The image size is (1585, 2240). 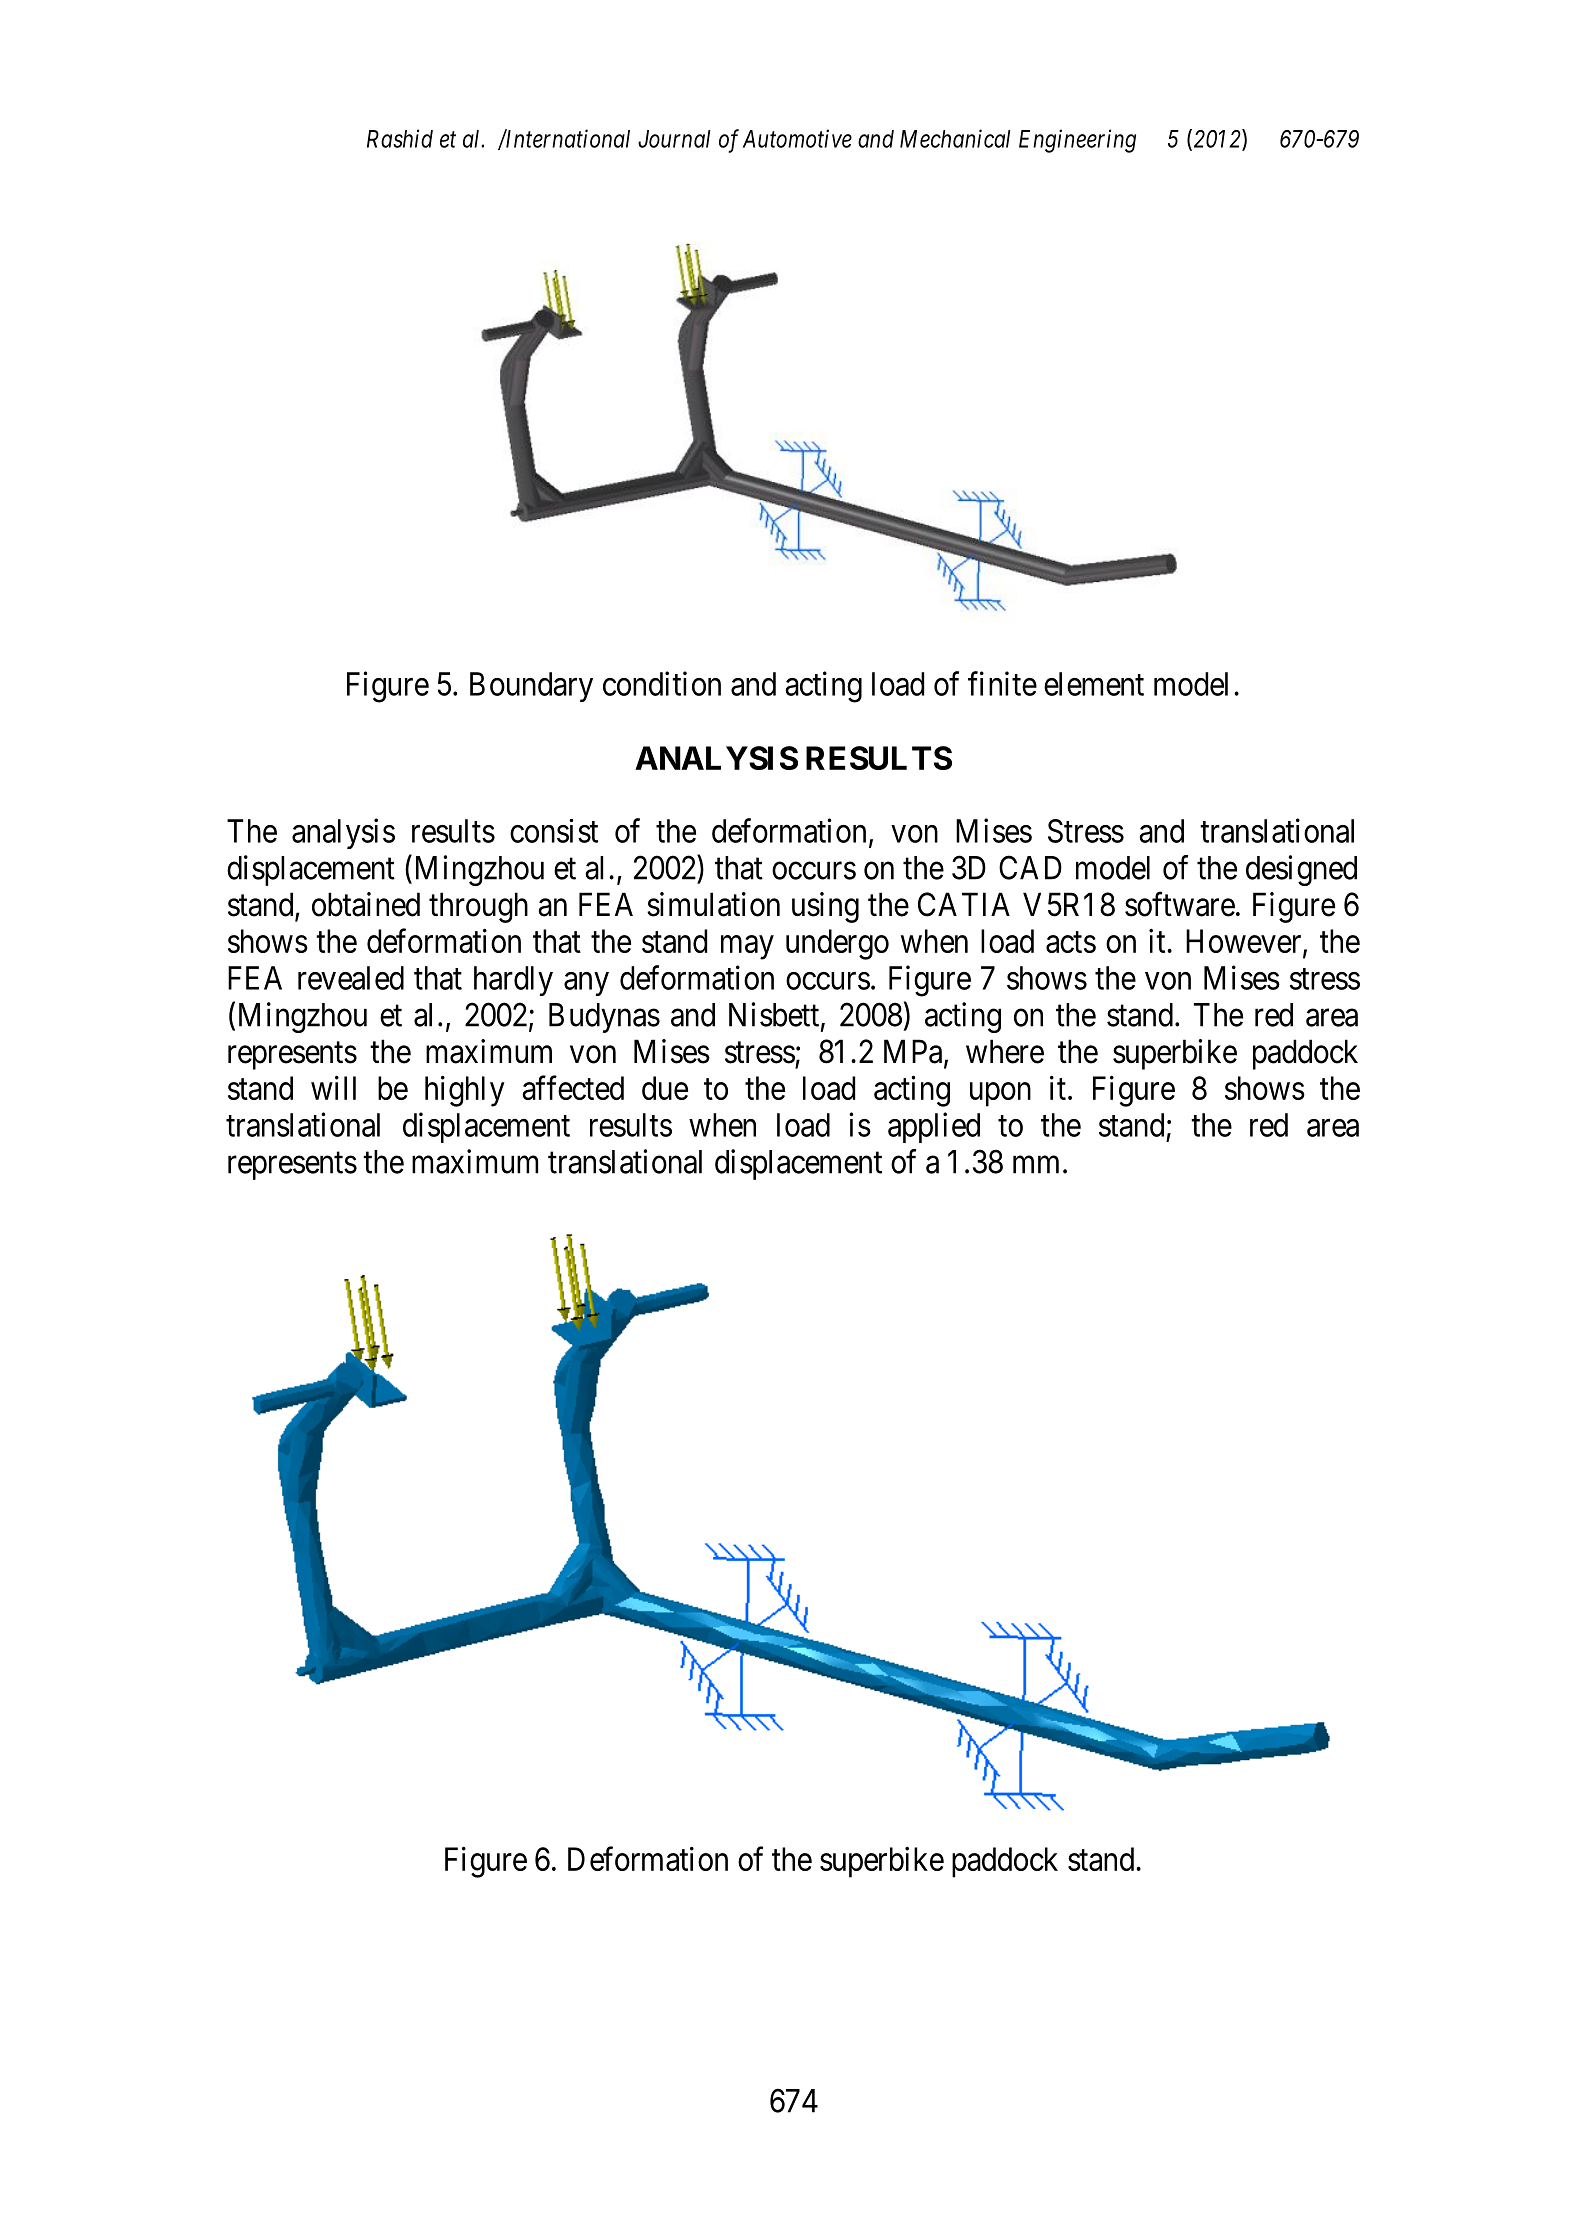 What do you see at coordinates (674, 139) in the page?
I see `Journal` at bounding box center [674, 139].
